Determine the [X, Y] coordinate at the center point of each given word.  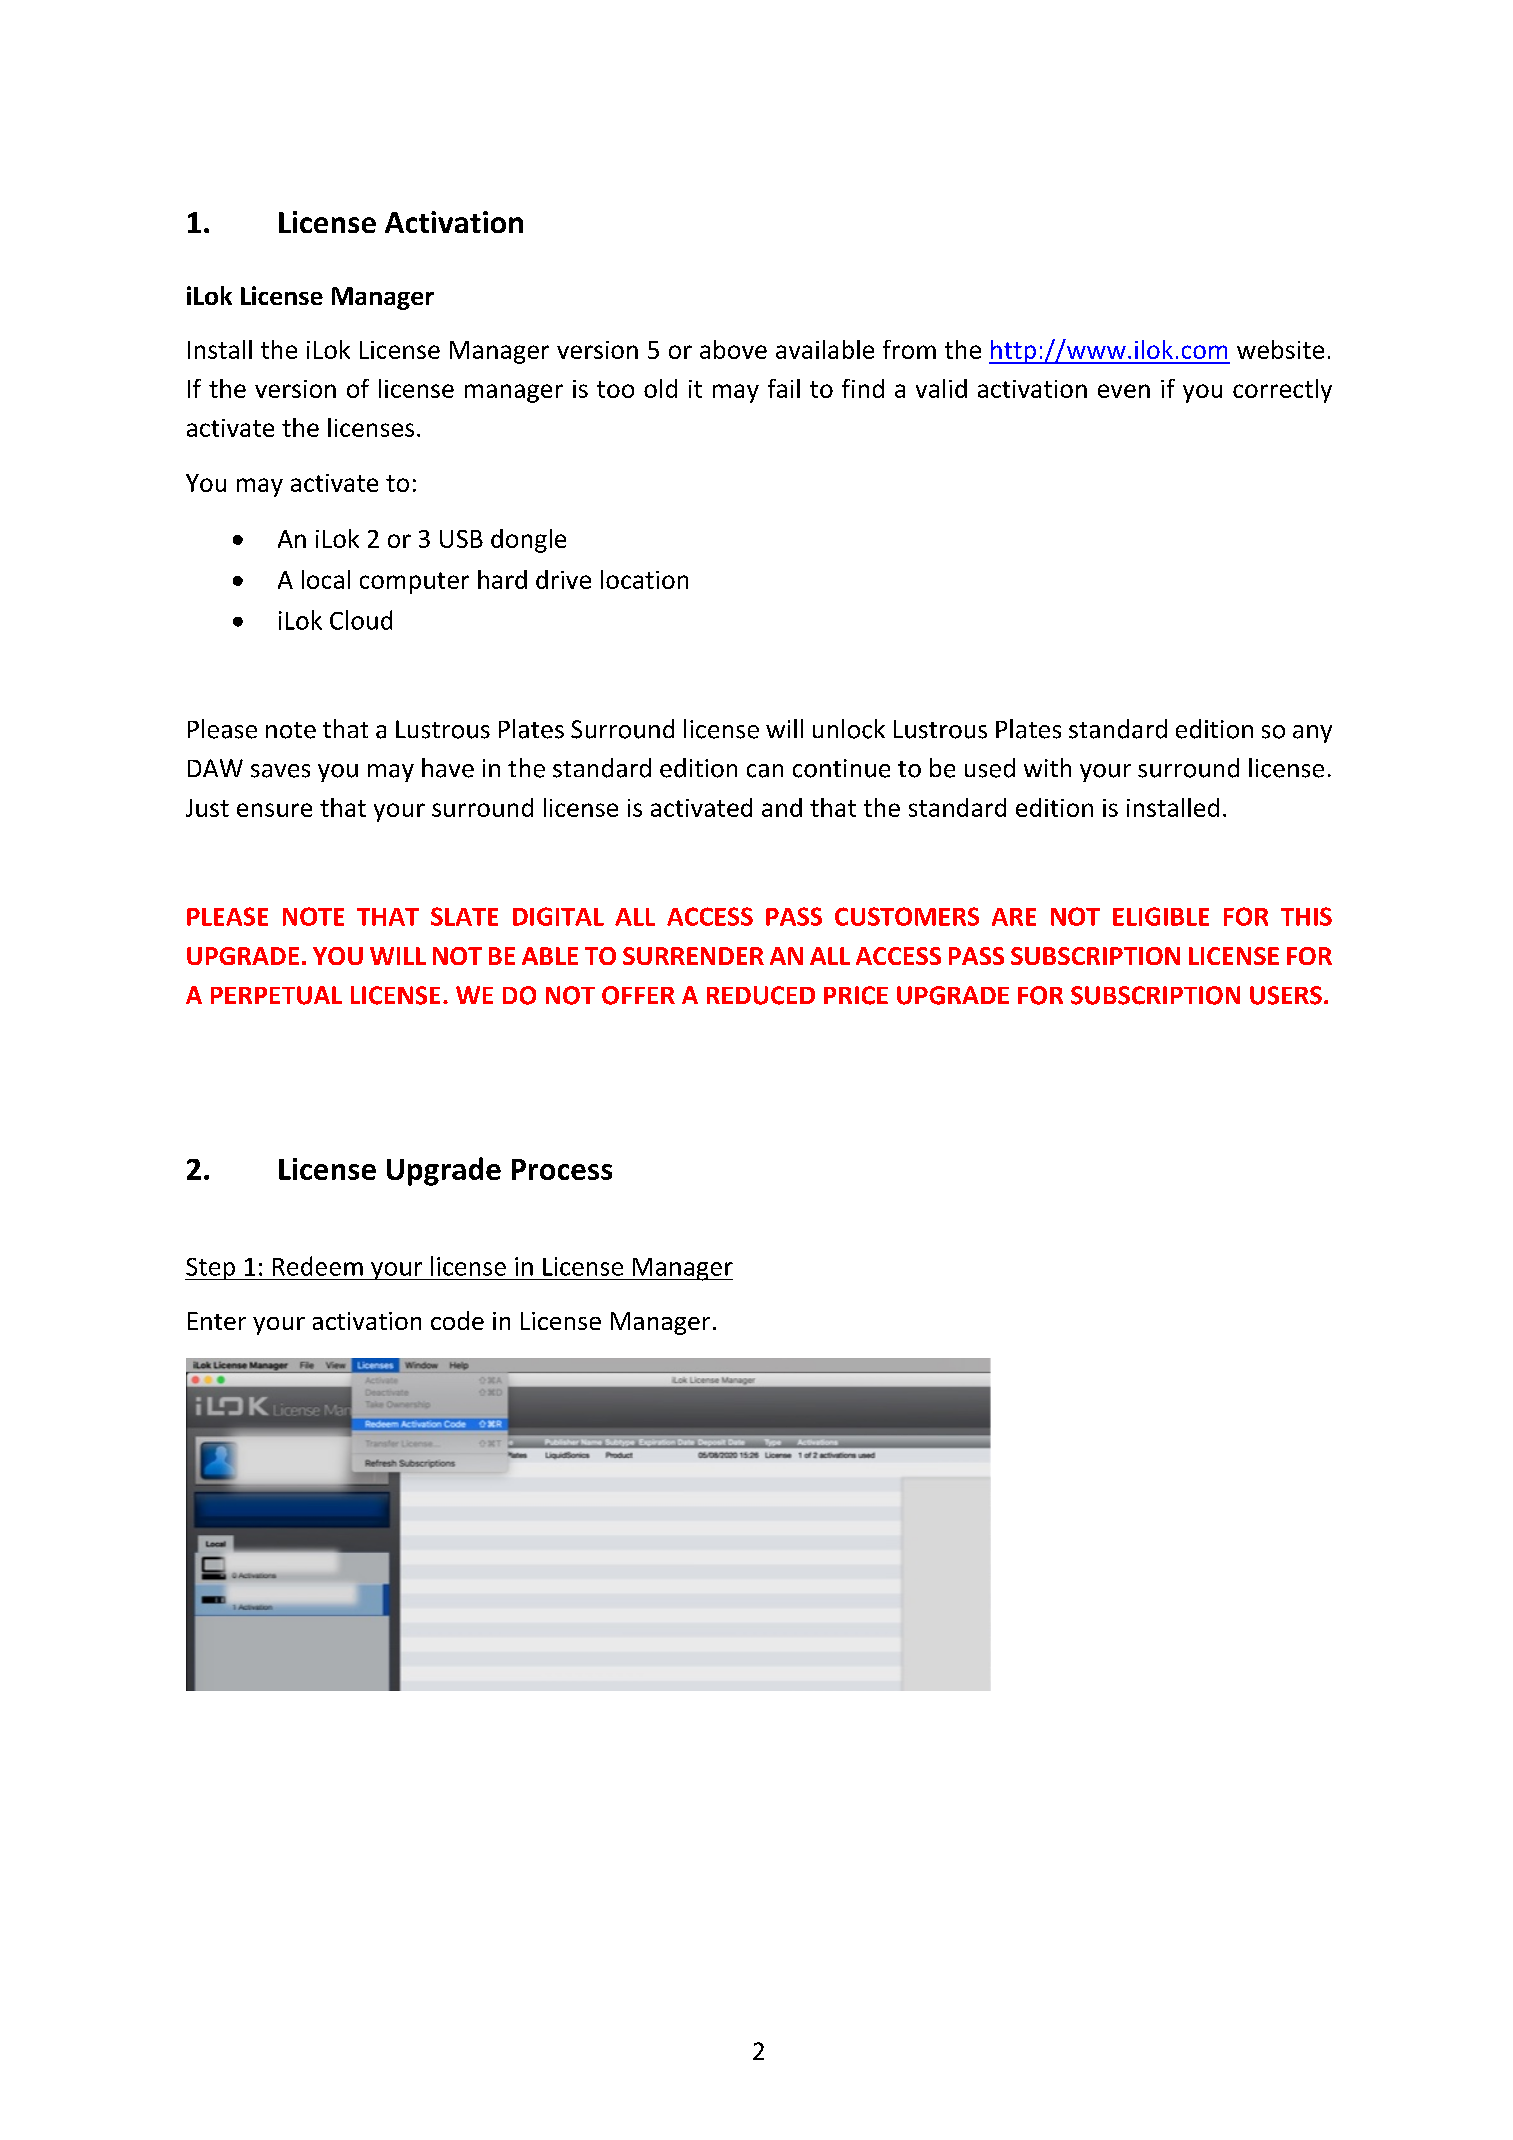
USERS [1286, 995]
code [457, 1320]
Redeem [318, 1266]
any [1312, 734]
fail [784, 388]
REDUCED [761, 995]
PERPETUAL [276, 995]
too [615, 389]
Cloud [361, 620]
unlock [849, 729]
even [1124, 391]
